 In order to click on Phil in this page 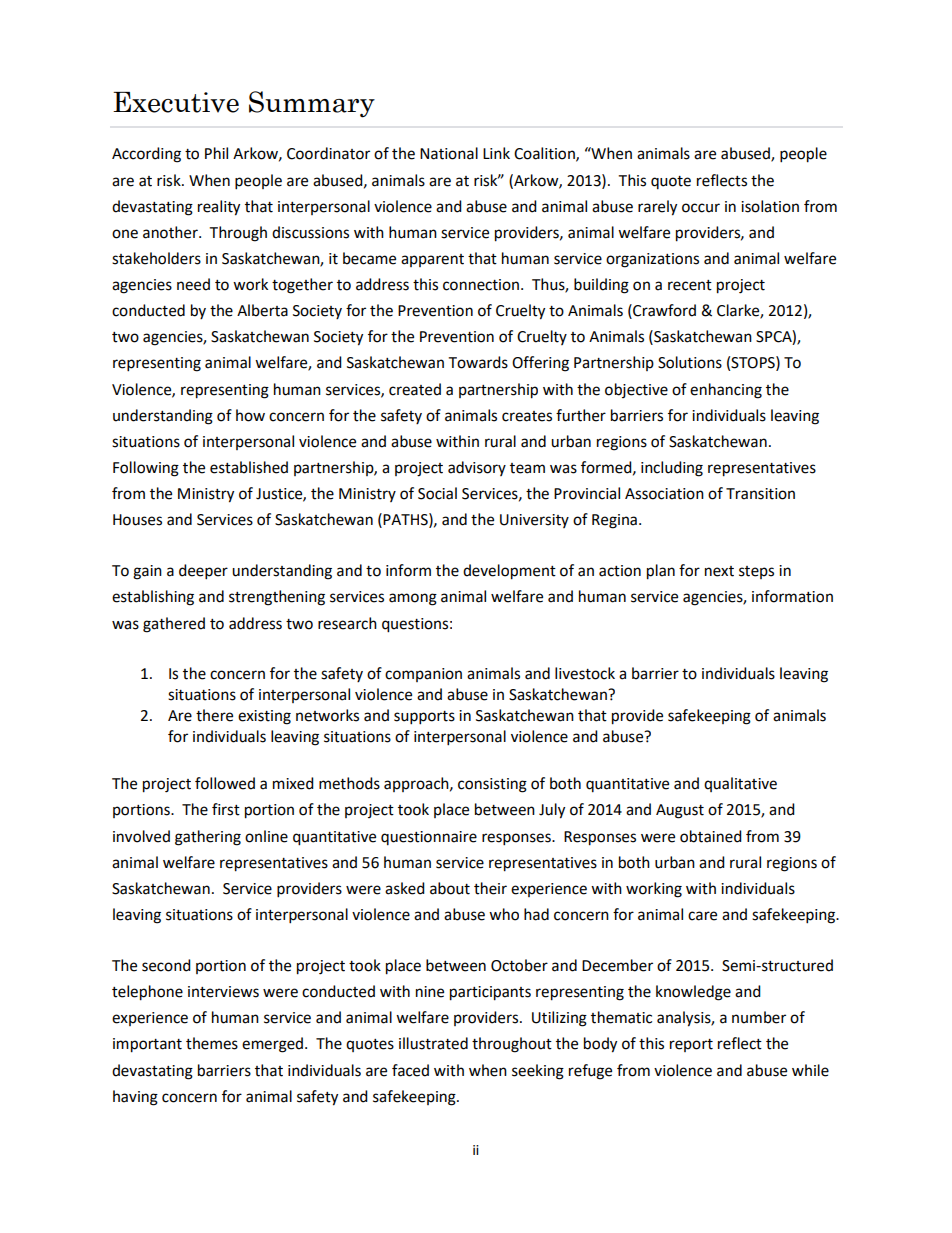, I will do `click(216, 153)`.
